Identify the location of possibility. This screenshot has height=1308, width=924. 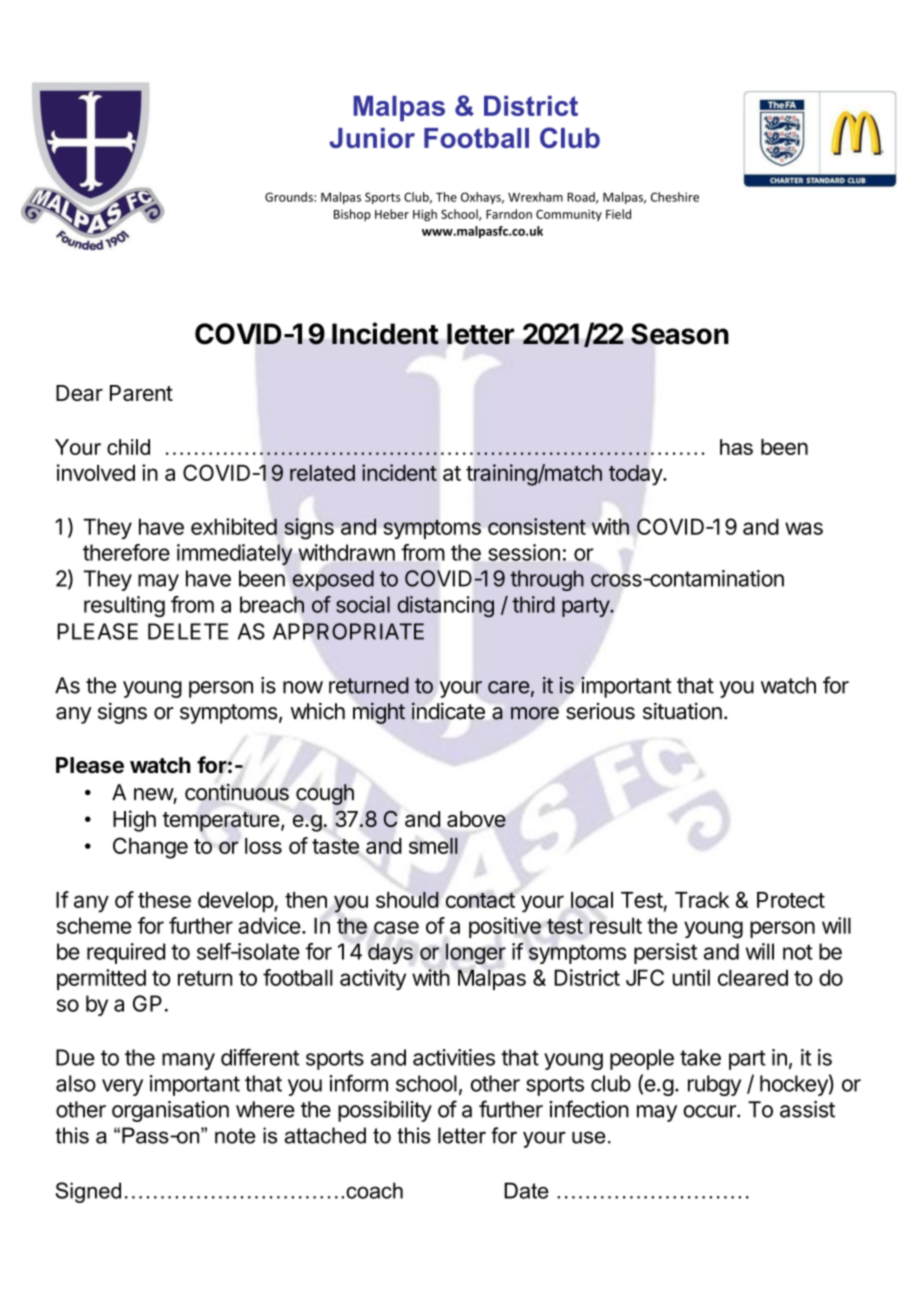
(385, 1111).
